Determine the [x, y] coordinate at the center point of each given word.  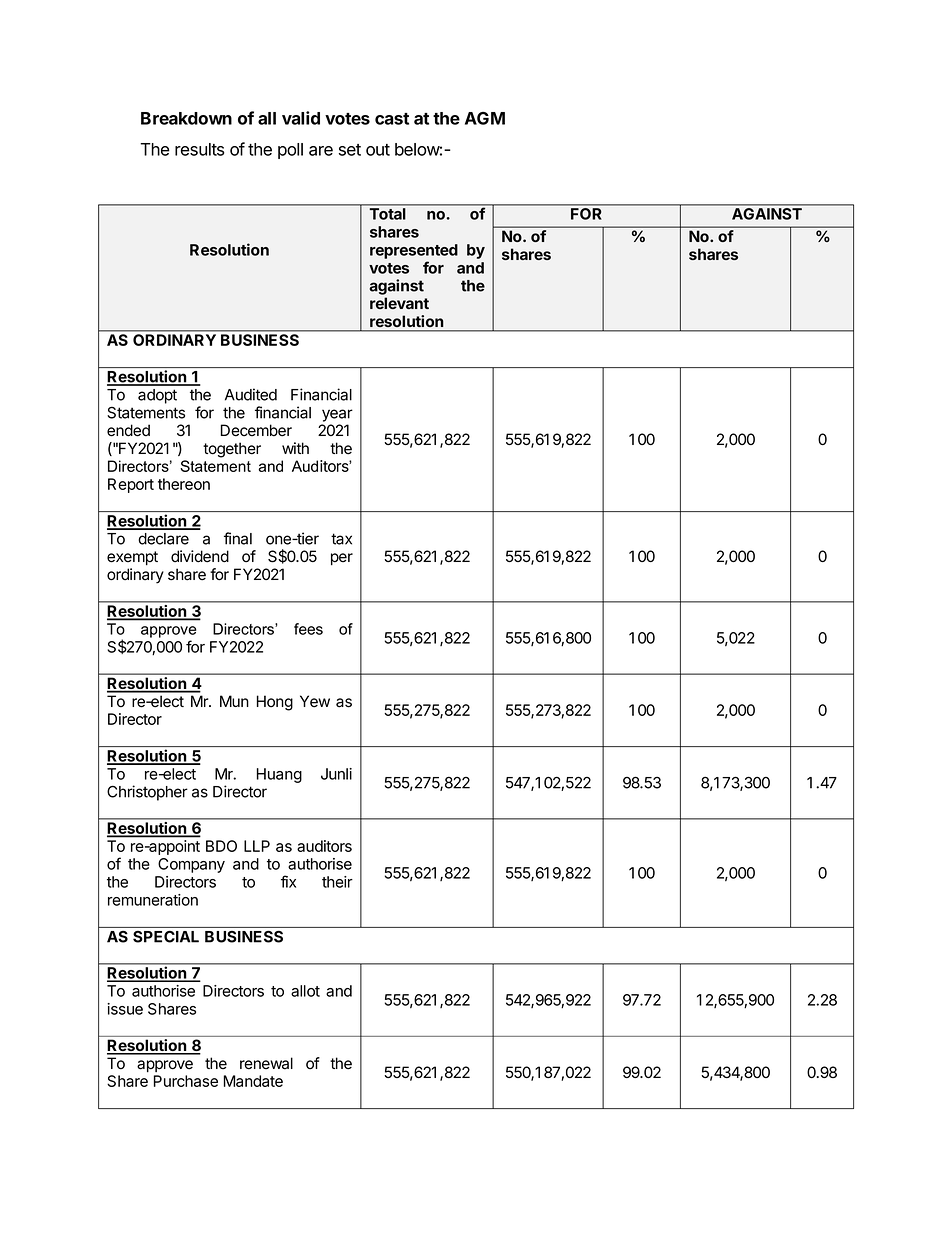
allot [305, 991]
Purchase [186, 1081]
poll [290, 151]
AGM [485, 118]
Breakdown [186, 118]
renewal [266, 1063]
